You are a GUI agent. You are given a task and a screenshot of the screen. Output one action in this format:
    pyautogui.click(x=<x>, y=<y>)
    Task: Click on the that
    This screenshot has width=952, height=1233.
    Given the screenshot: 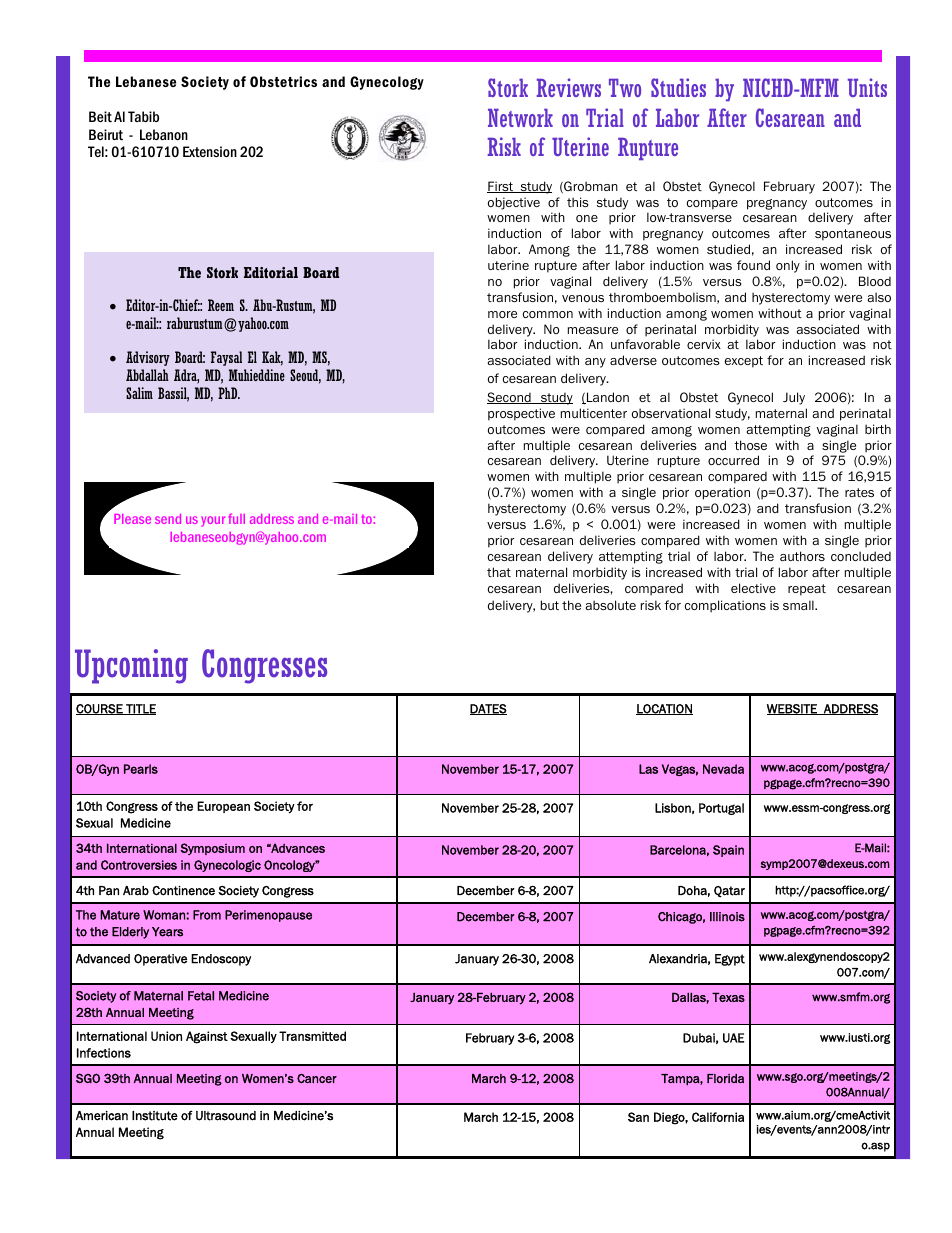 What is the action you would take?
    pyautogui.click(x=499, y=572)
